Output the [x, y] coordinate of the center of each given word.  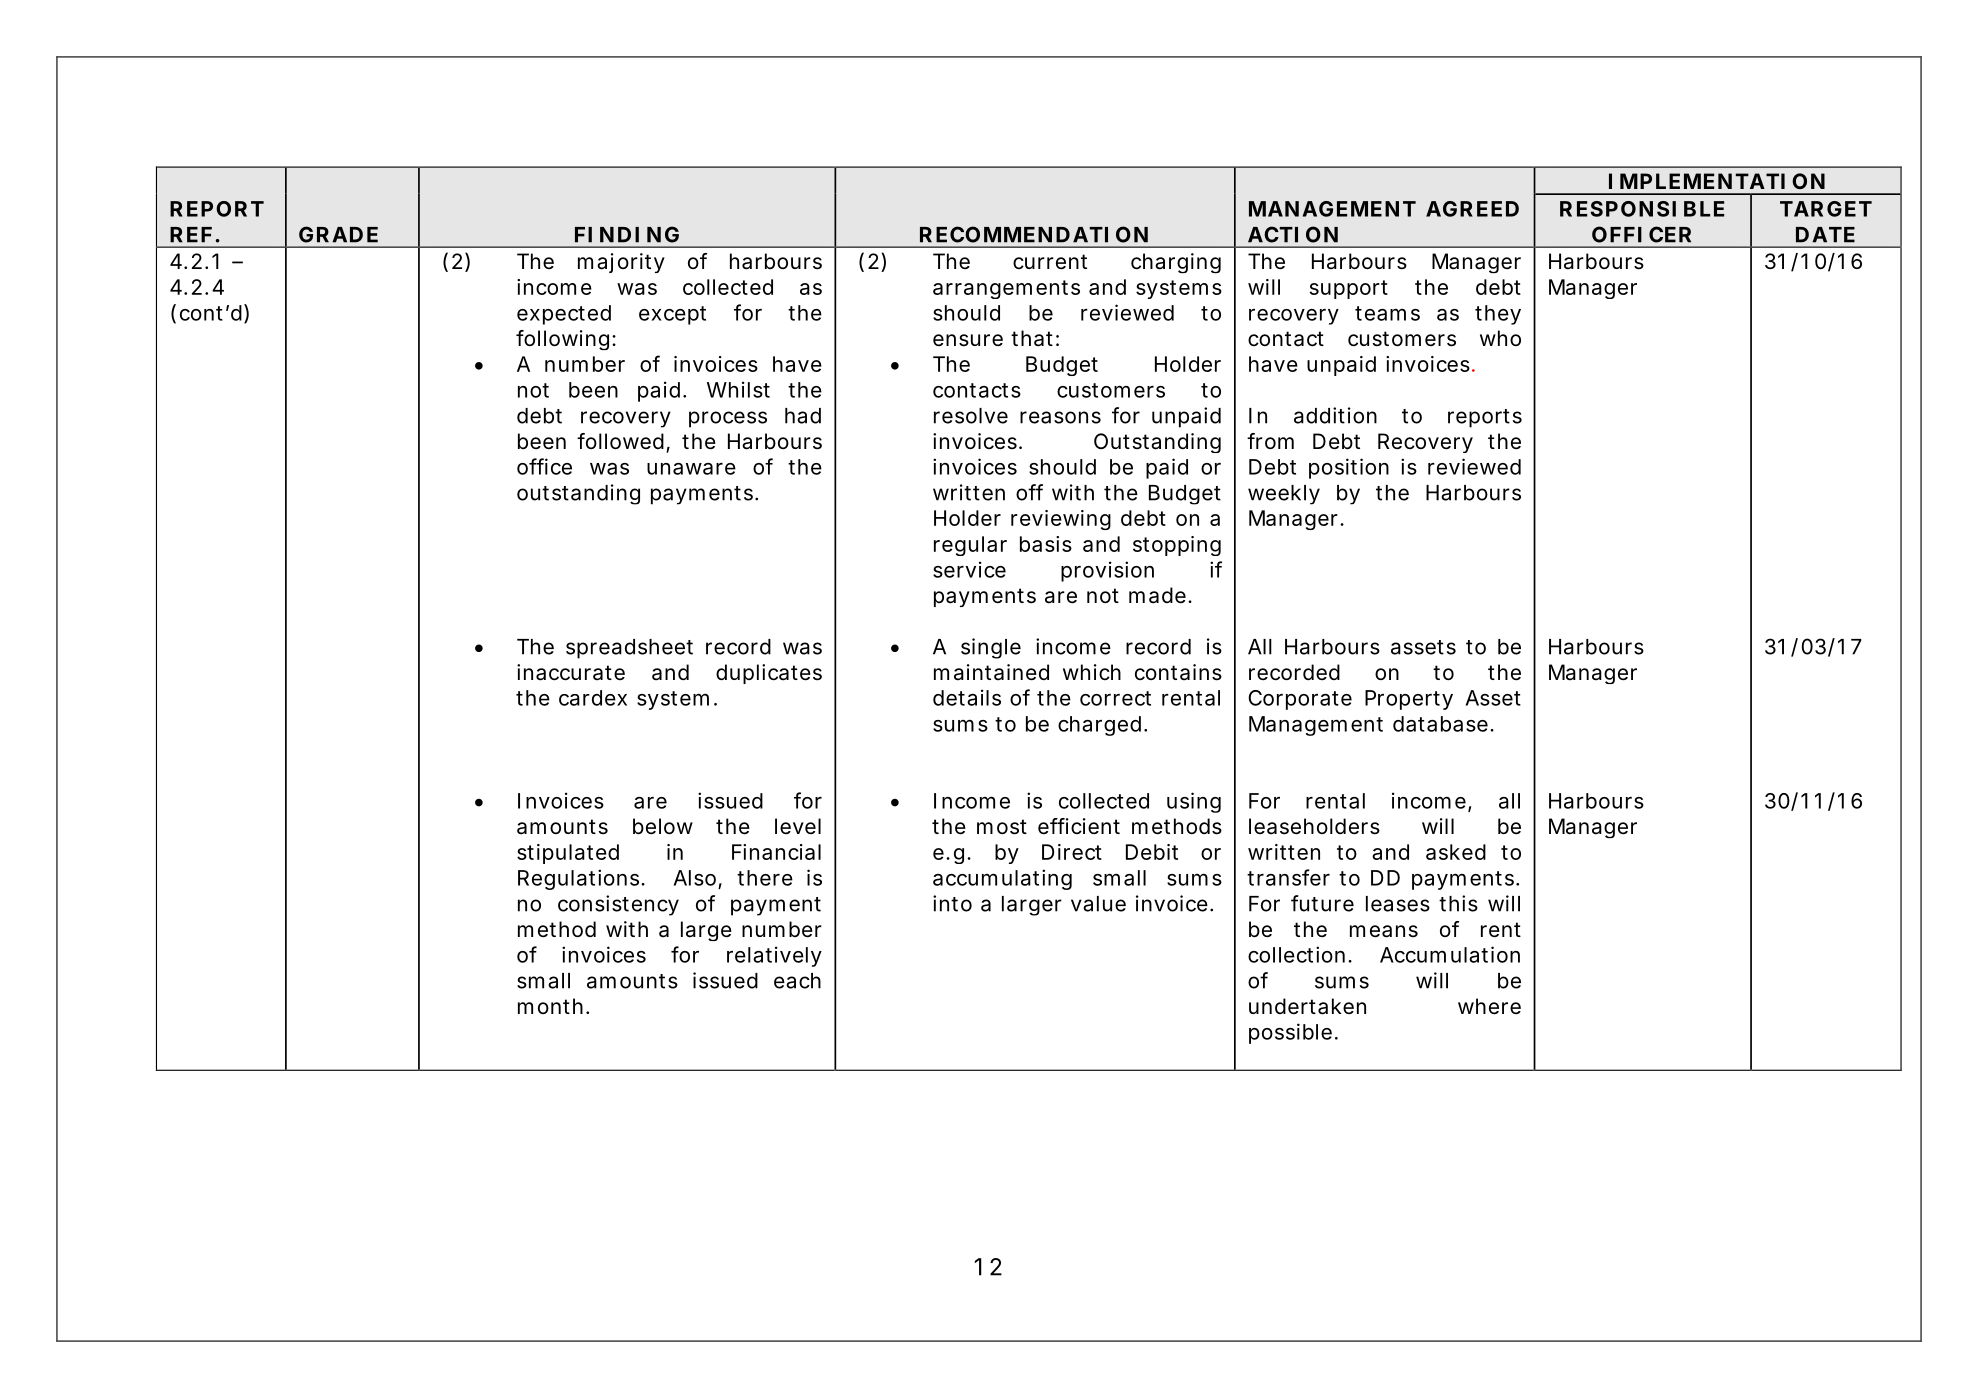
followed [620, 441]
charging [1176, 263]
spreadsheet [629, 649]
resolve [971, 416]
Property [1409, 700]
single [991, 648]
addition [1335, 415]
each [797, 981]
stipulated [568, 854]
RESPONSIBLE [1642, 209]
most [1002, 827]
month [550, 1006]
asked [1456, 852]
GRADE [338, 234]
